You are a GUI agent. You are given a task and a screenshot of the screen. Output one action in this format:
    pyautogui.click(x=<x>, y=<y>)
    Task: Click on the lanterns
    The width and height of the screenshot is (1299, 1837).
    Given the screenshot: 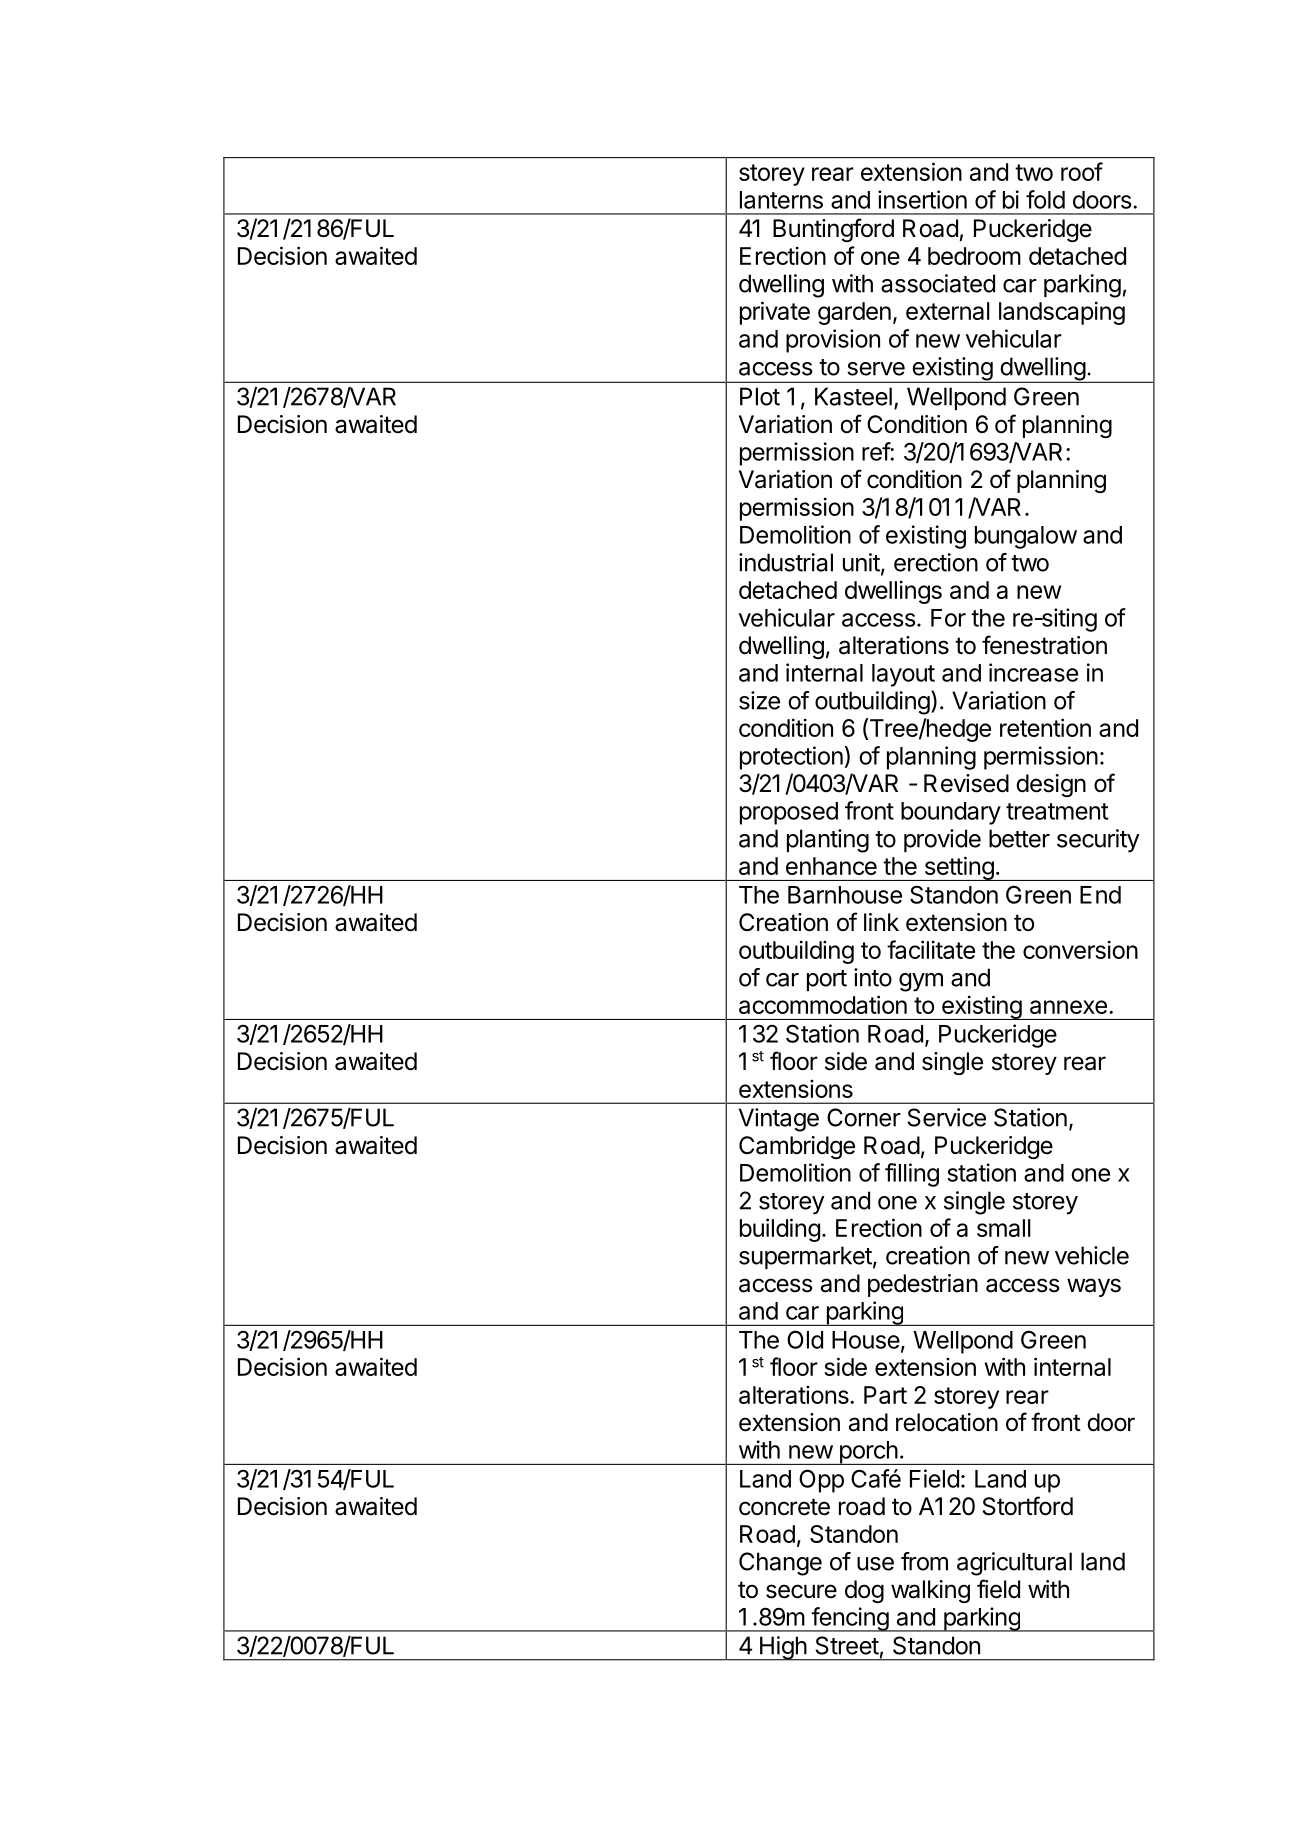 What is the action you would take?
    pyautogui.click(x=781, y=200)
